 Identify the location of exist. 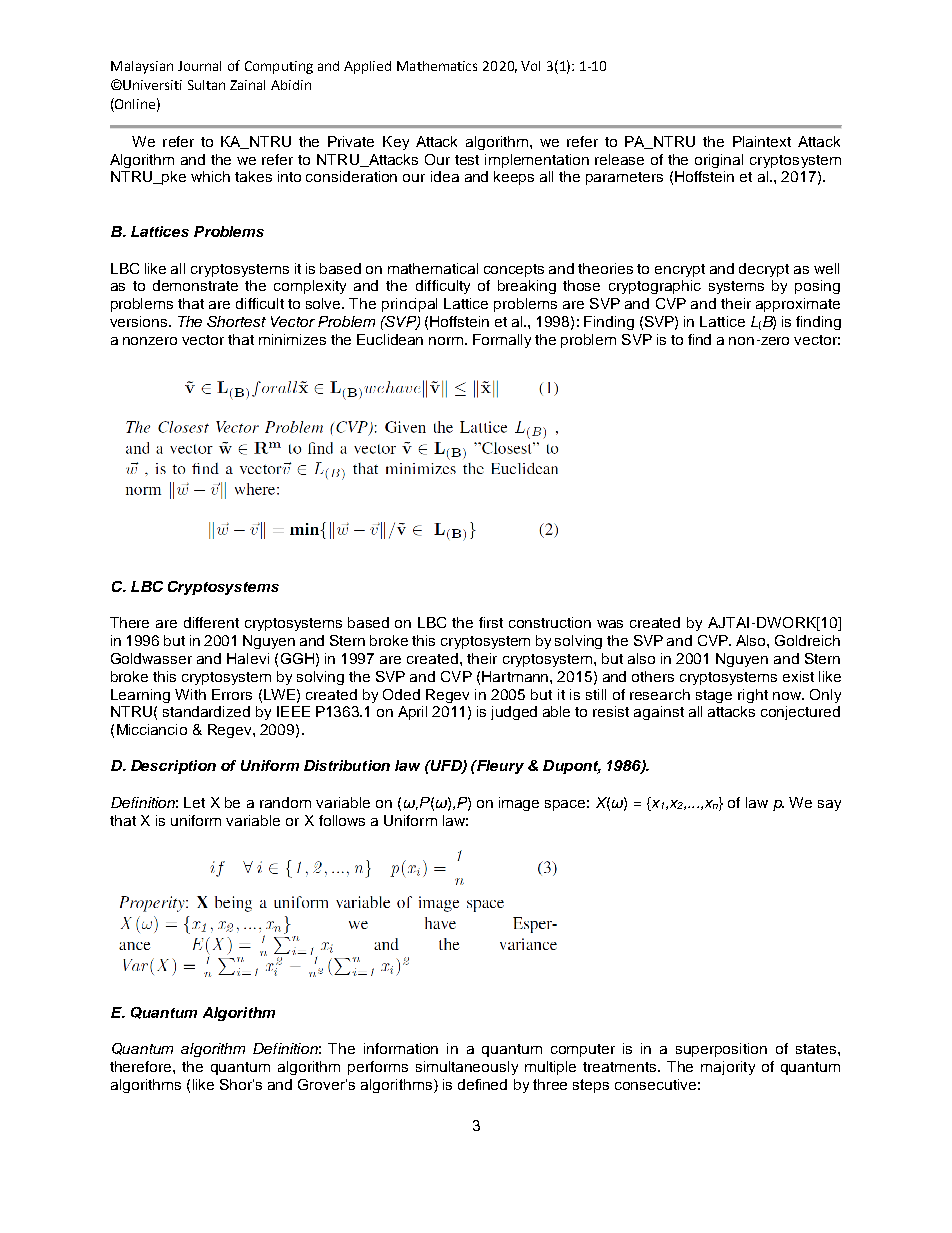
(798, 676).
